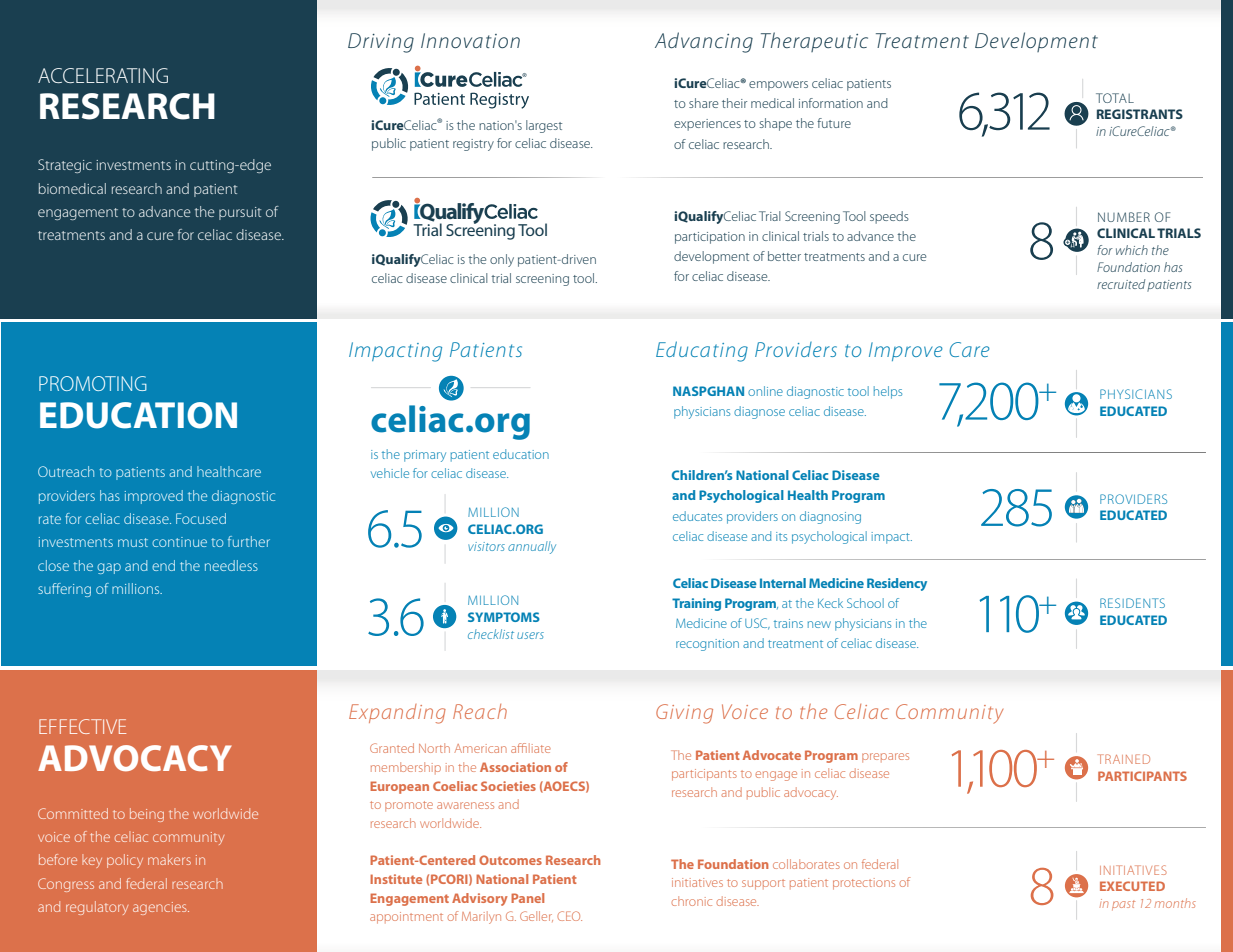 This screenshot has width=1233, height=952. Describe the element at coordinates (704, 42) in the screenshot. I see `Advancing` at that location.
